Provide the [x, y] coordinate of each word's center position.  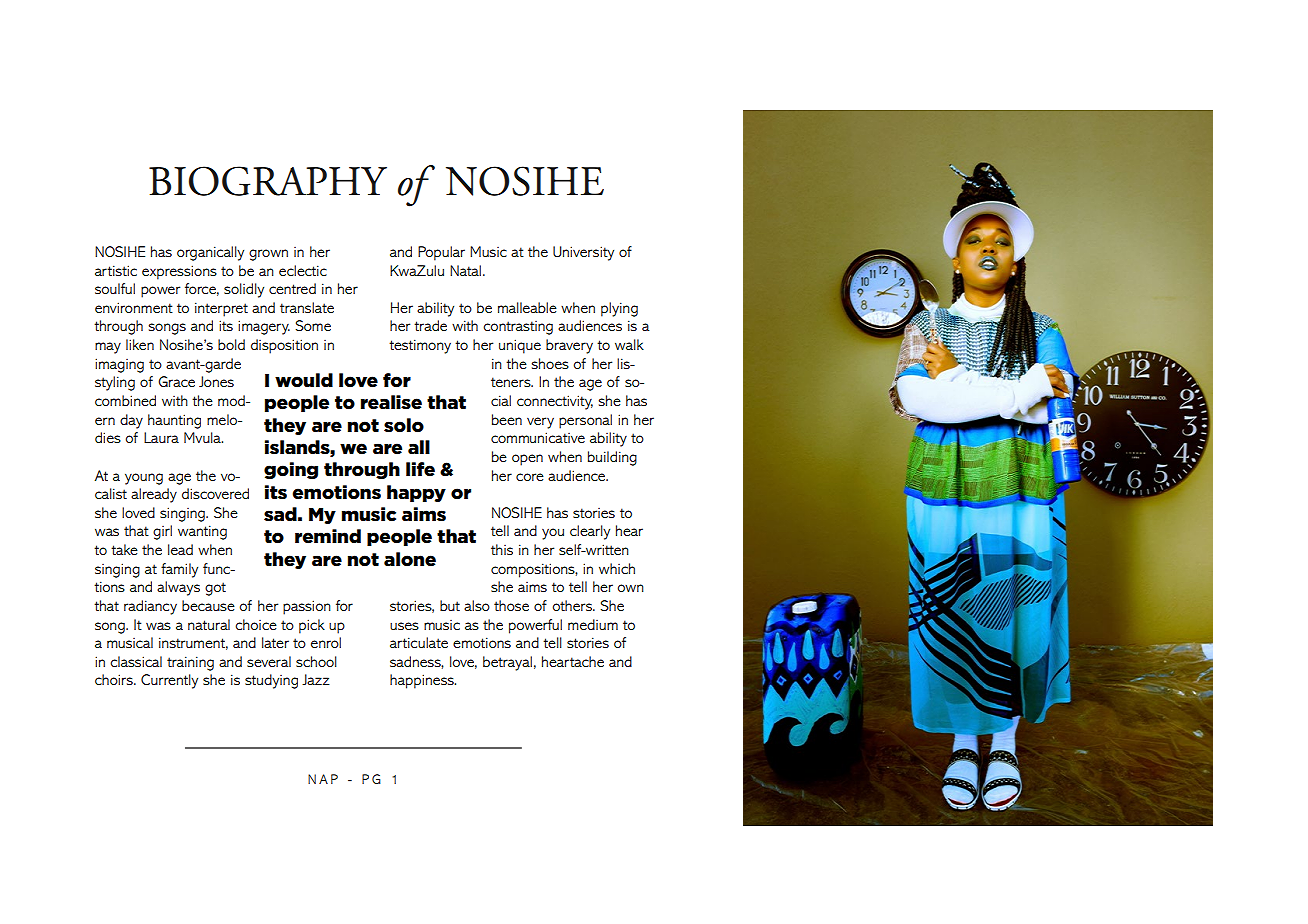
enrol [326, 642]
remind [328, 536]
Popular [441, 253]
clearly [590, 532]
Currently [169, 681]
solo [404, 425]
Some [313, 325]
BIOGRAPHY [268, 181]
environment [134, 307]
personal [585, 421]
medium [593, 624]
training [190, 663]
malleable [527, 307]
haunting [174, 421]
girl [162, 532]
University [583, 253]
